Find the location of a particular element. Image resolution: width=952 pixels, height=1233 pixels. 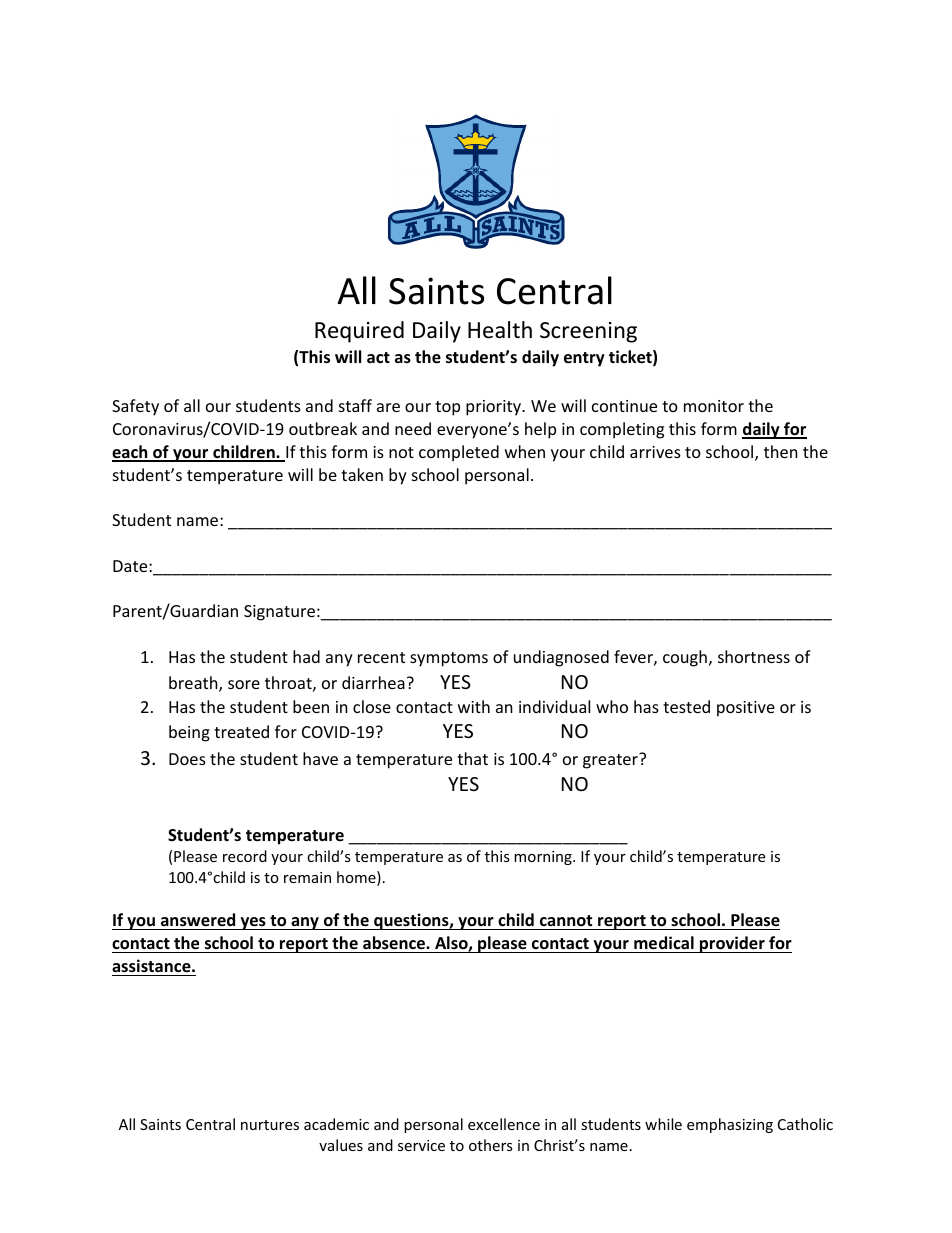

positive is located at coordinates (746, 709).
